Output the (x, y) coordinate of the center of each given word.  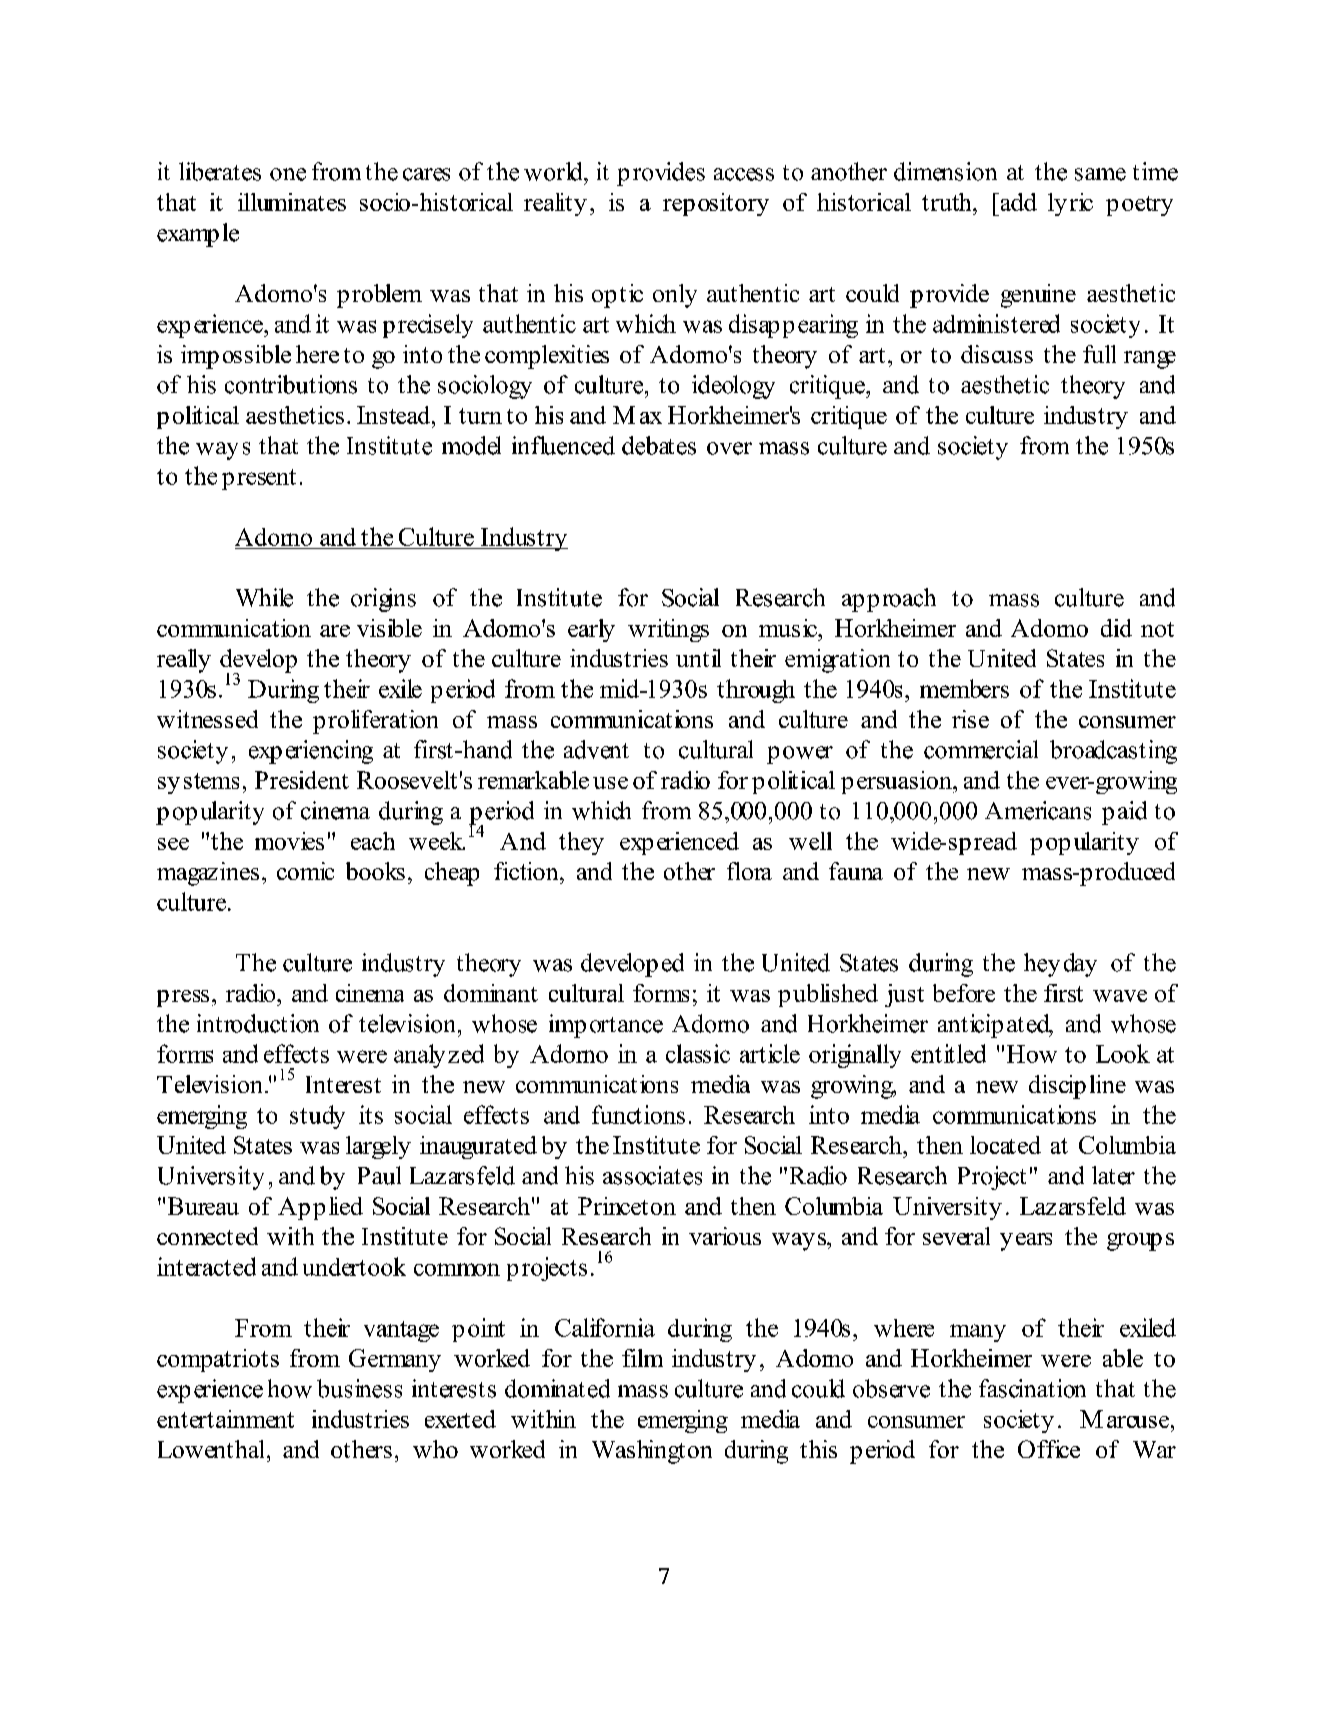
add (1017, 202)
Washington (652, 1452)
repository (716, 204)
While (264, 597)
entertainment (225, 1419)
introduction (258, 1023)
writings (668, 630)
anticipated (995, 1026)
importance (606, 1026)
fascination (1032, 1388)
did (1116, 628)
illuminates (292, 202)
